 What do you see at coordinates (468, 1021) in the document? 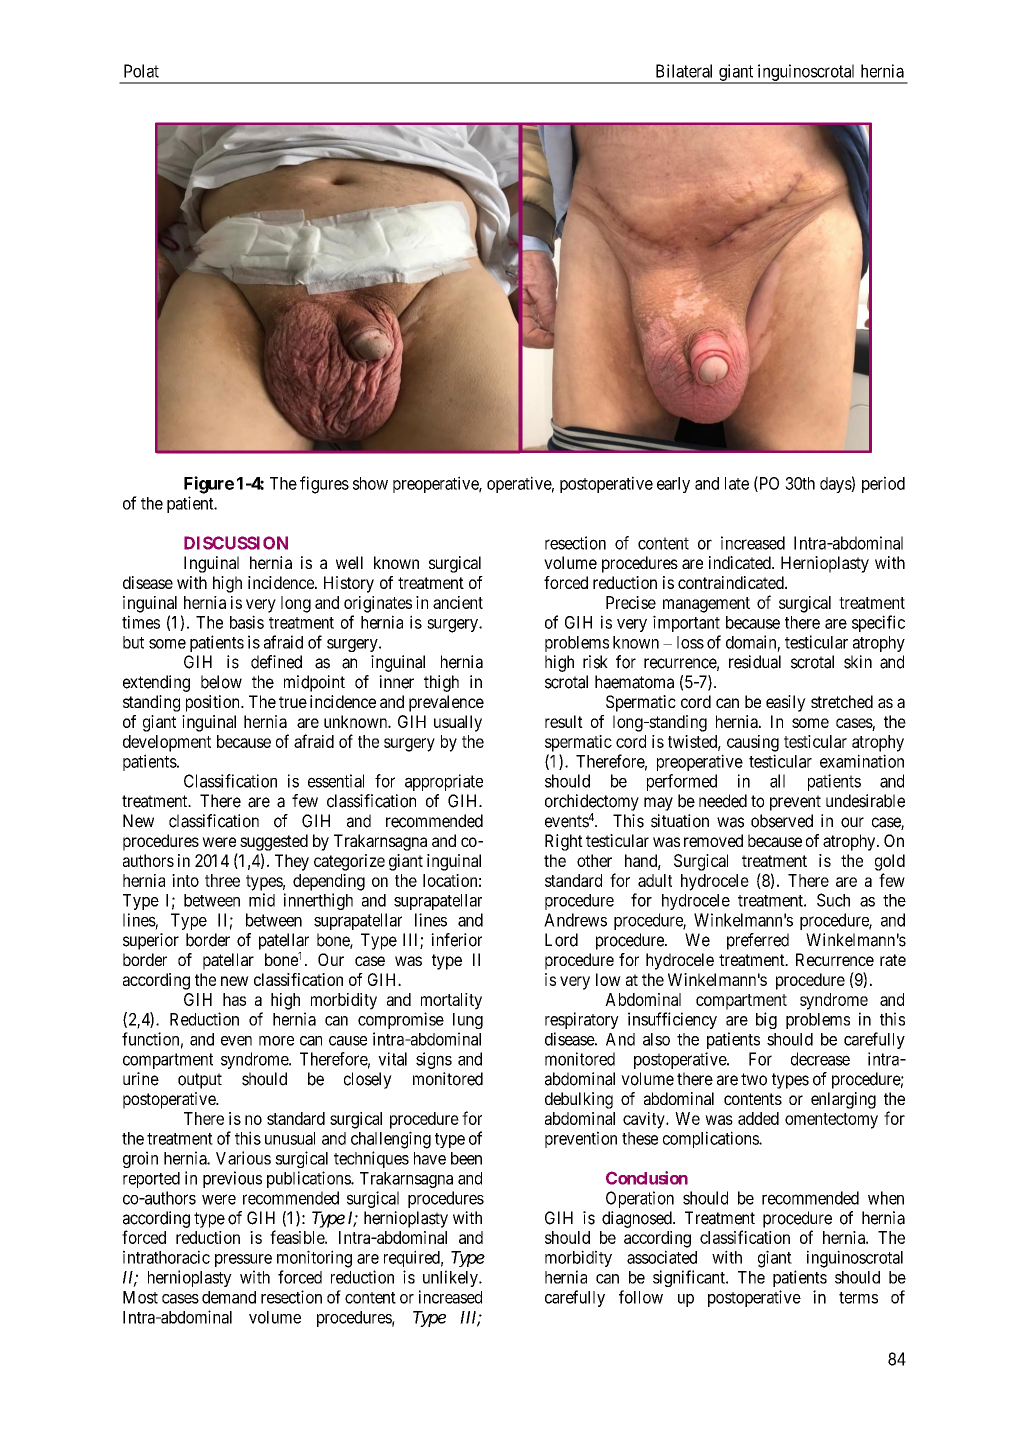
I see `lung` at bounding box center [468, 1021].
